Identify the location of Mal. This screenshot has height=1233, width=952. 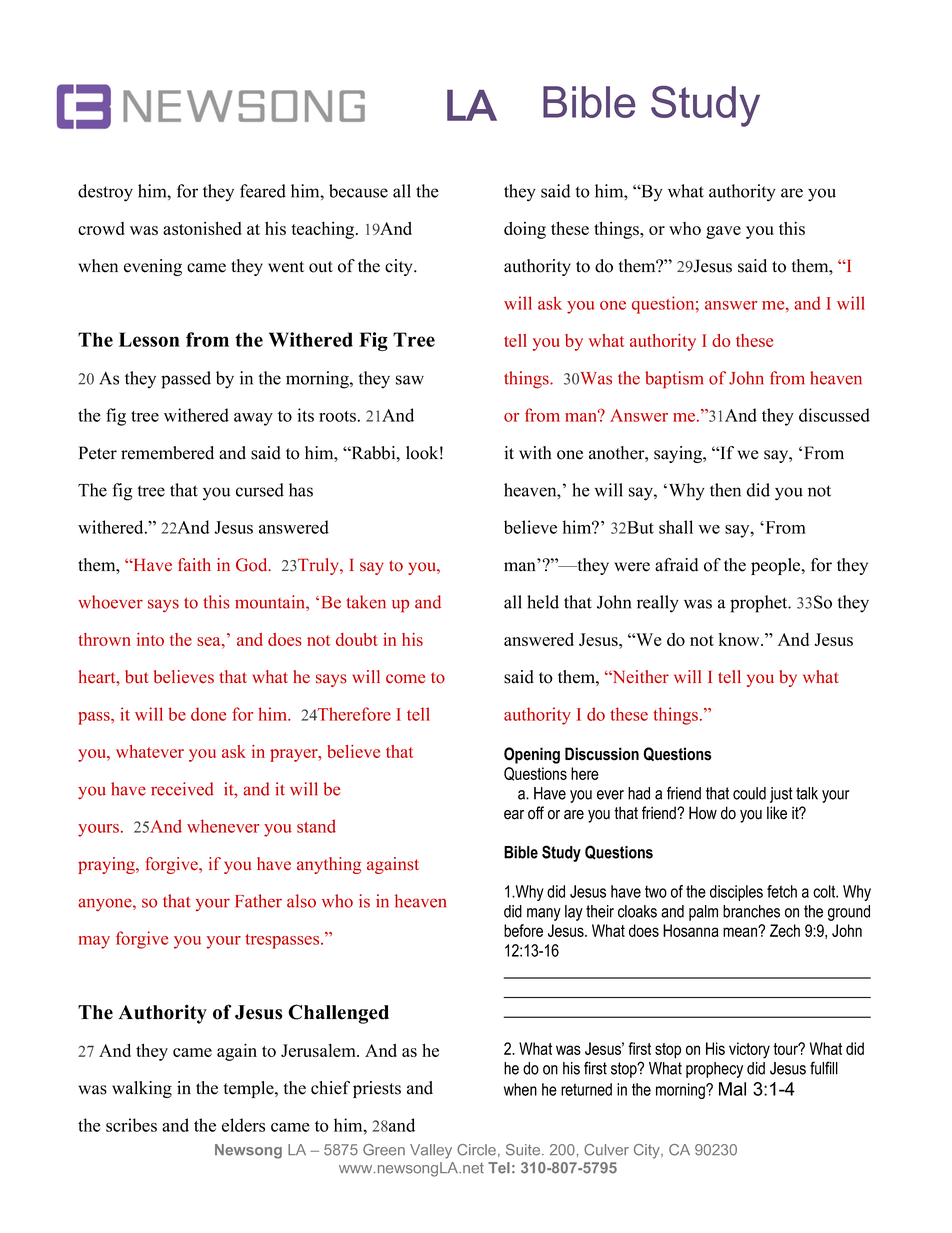
(732, 1089).
